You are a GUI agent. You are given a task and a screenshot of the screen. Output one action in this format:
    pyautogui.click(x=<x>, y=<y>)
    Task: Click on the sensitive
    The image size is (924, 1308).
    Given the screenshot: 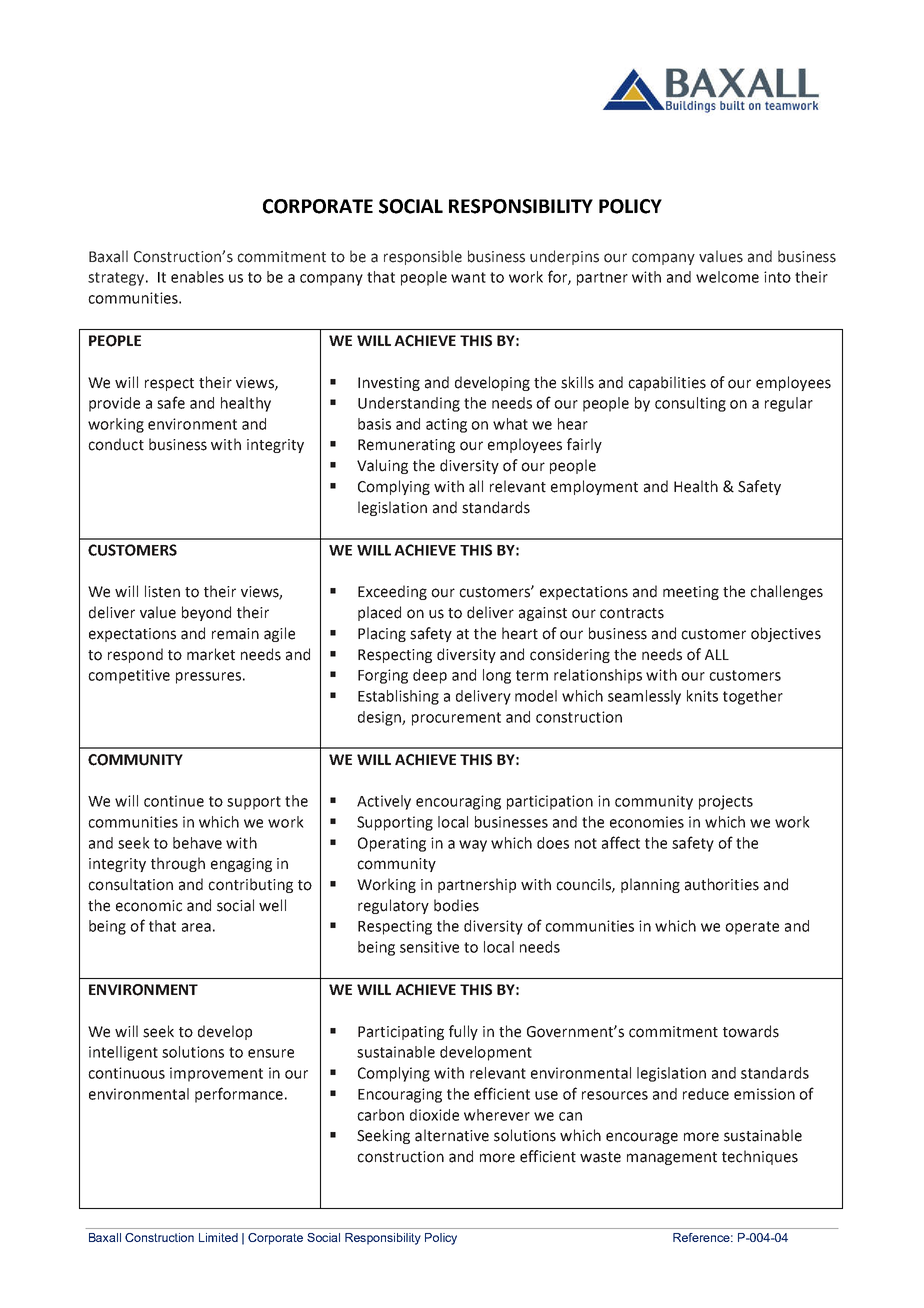 What is the action you would take?
    pyautogui.click(x=429, y=947)
